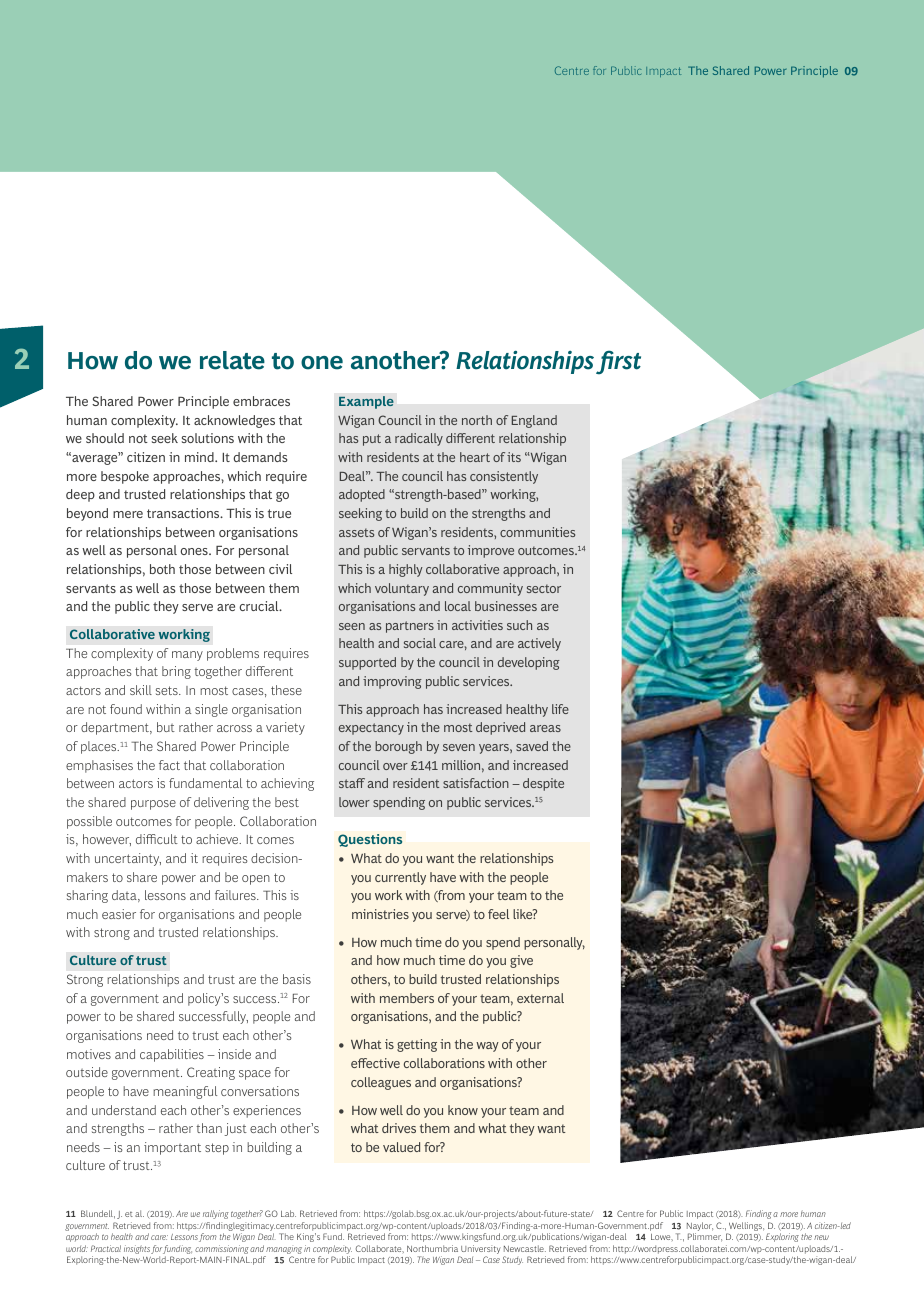 The width and height of the screenshot is (924, 1308). I want to click on should, so click(105, 438).
